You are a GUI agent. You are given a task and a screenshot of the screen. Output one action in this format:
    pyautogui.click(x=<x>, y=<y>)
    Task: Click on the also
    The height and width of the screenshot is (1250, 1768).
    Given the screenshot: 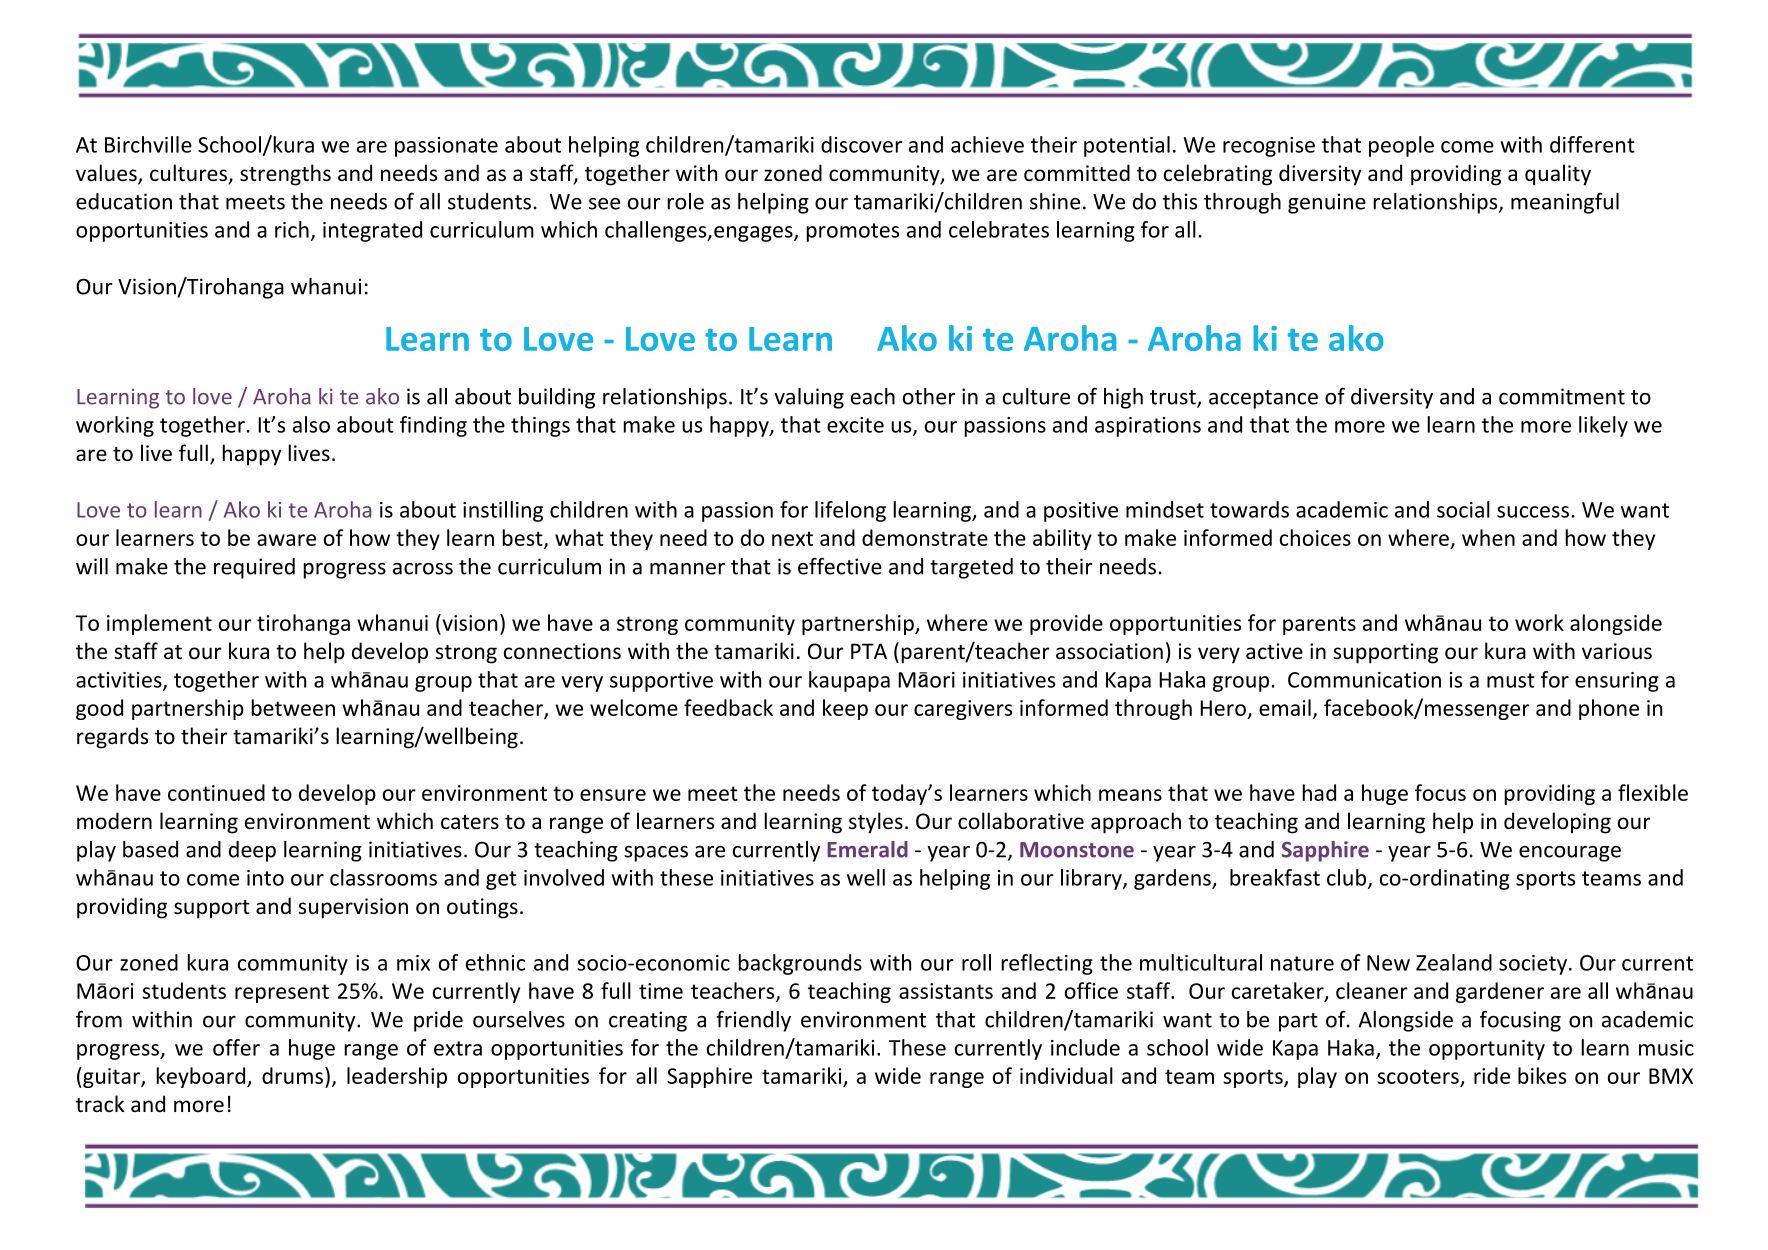 What is the action you would take?
    pyautogui.click(x=311, y=424)
